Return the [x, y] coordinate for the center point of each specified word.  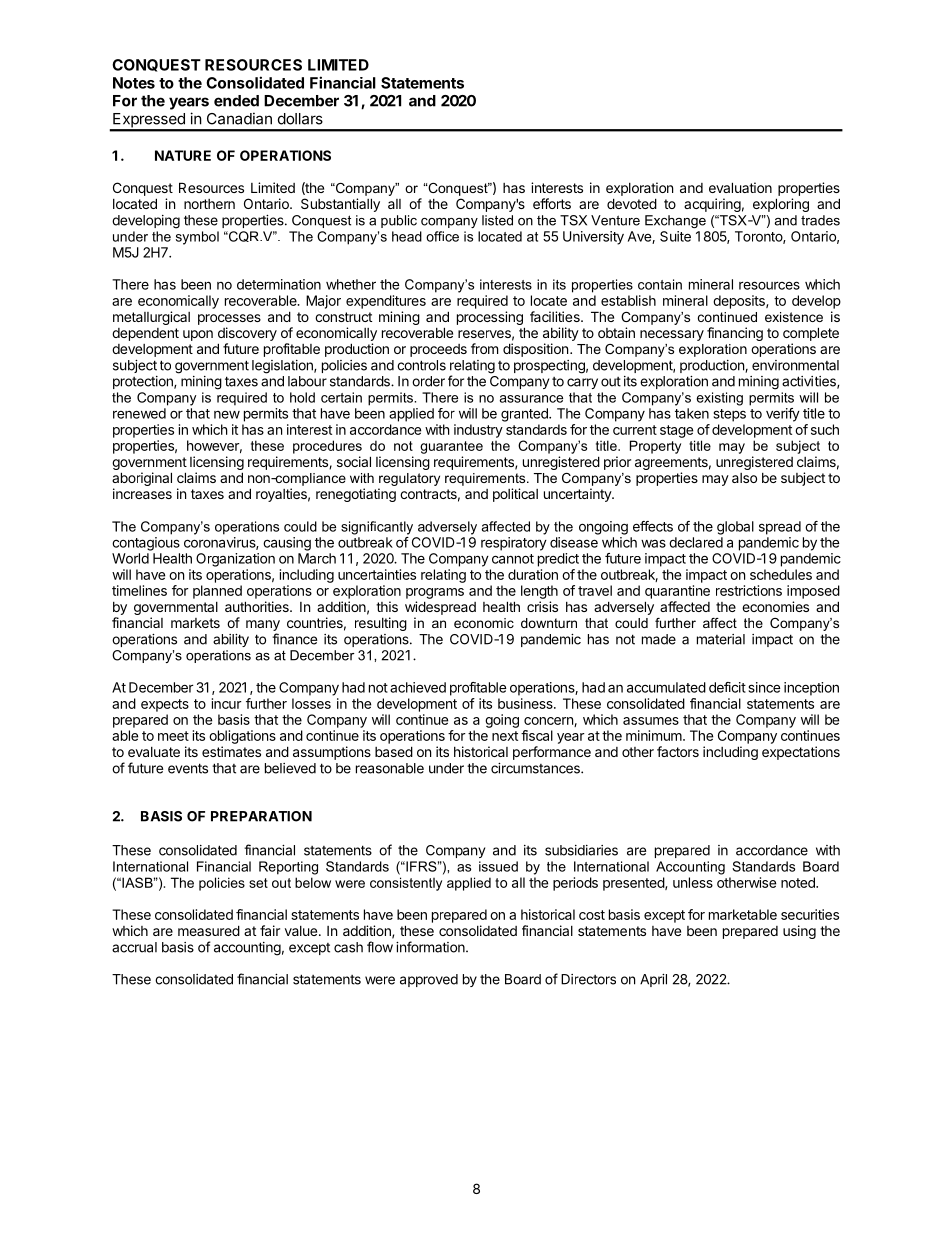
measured [209, 930]
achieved [418, 687]
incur [227, 703]
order [428, 381]
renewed [139, 413]
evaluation [740, 187]
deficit [727, 687]
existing [720, 399]
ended [236, 101]
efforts [552, 203]
